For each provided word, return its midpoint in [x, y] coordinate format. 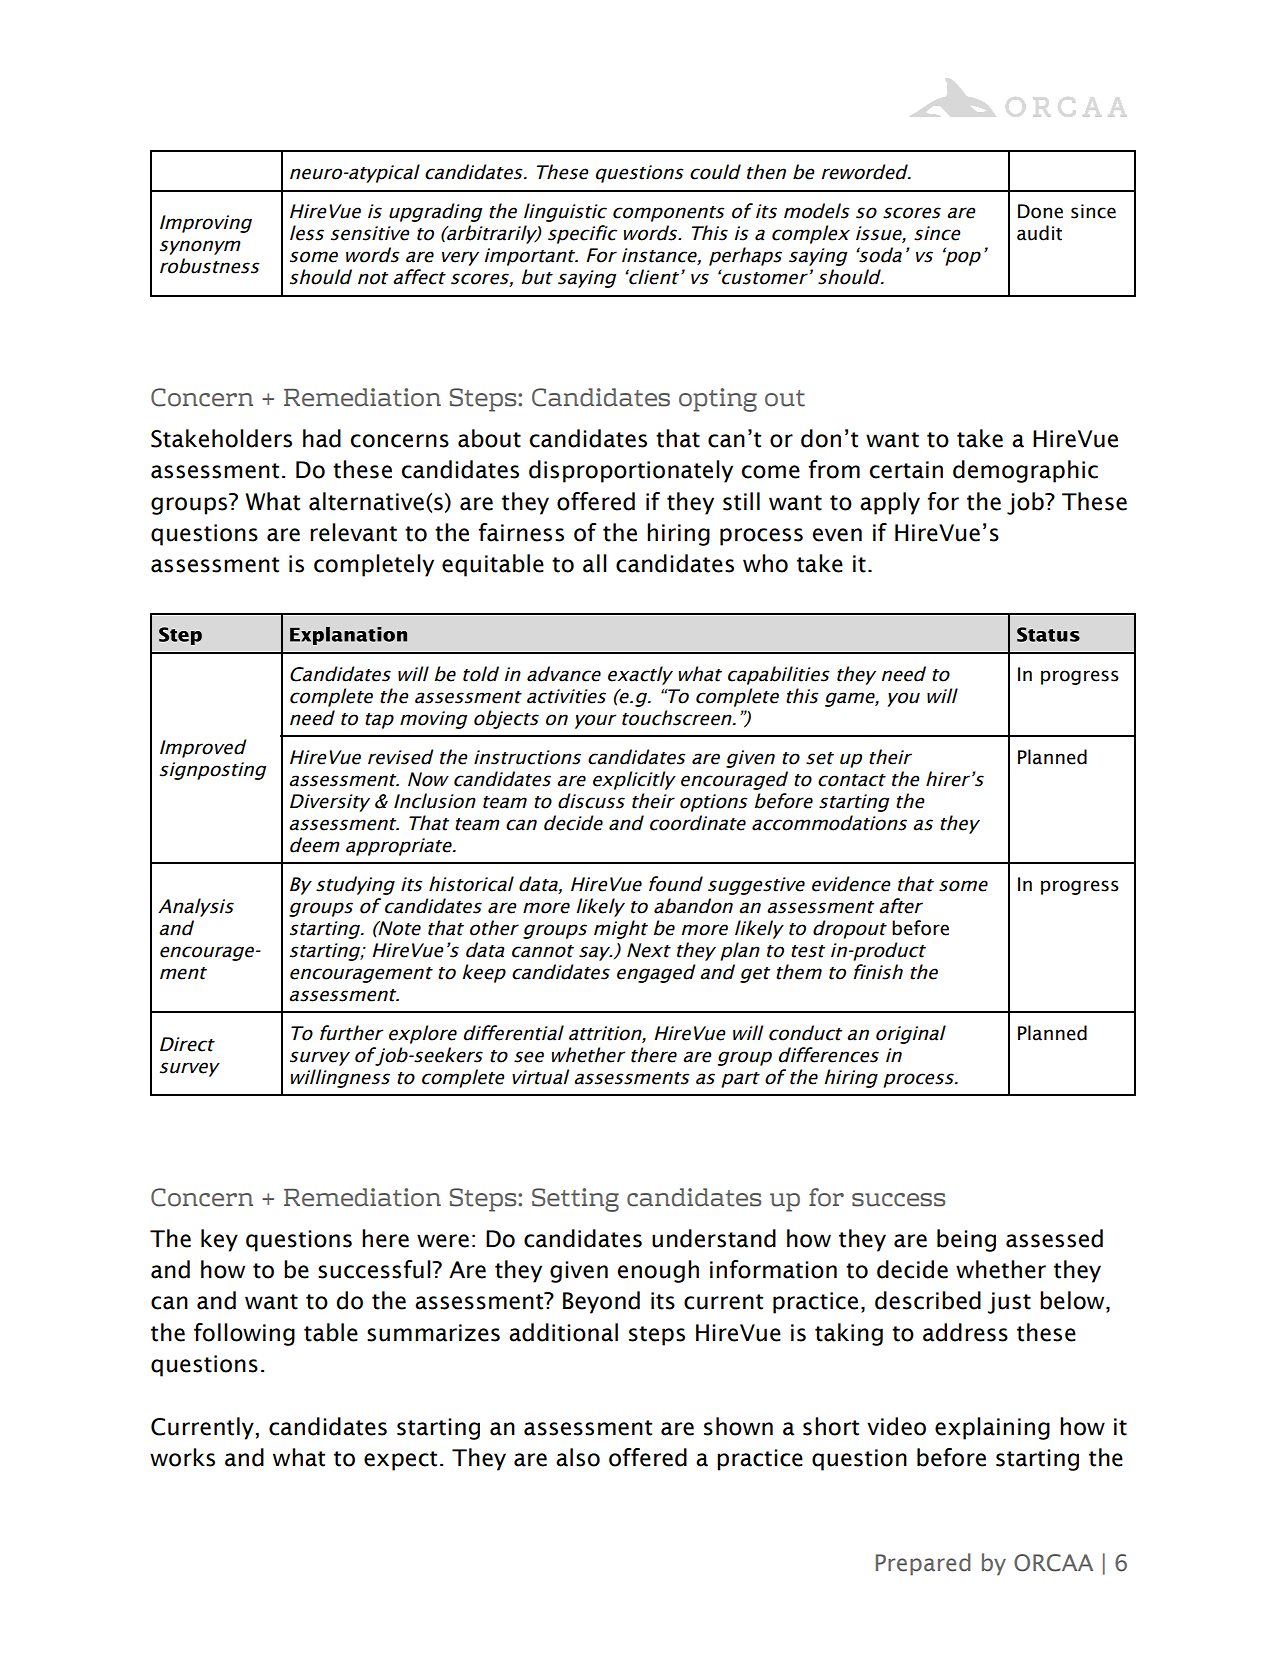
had [322, 438]
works [182, 1457]
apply [890, 503]
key [219, 1240]
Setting [575, 1200]
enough [658, 1271]
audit [1039, 233]
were [443, 1241]
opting [718, 400]
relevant [353, 532]
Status [1048, 634]
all [595, 563]
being [966, 1240]
